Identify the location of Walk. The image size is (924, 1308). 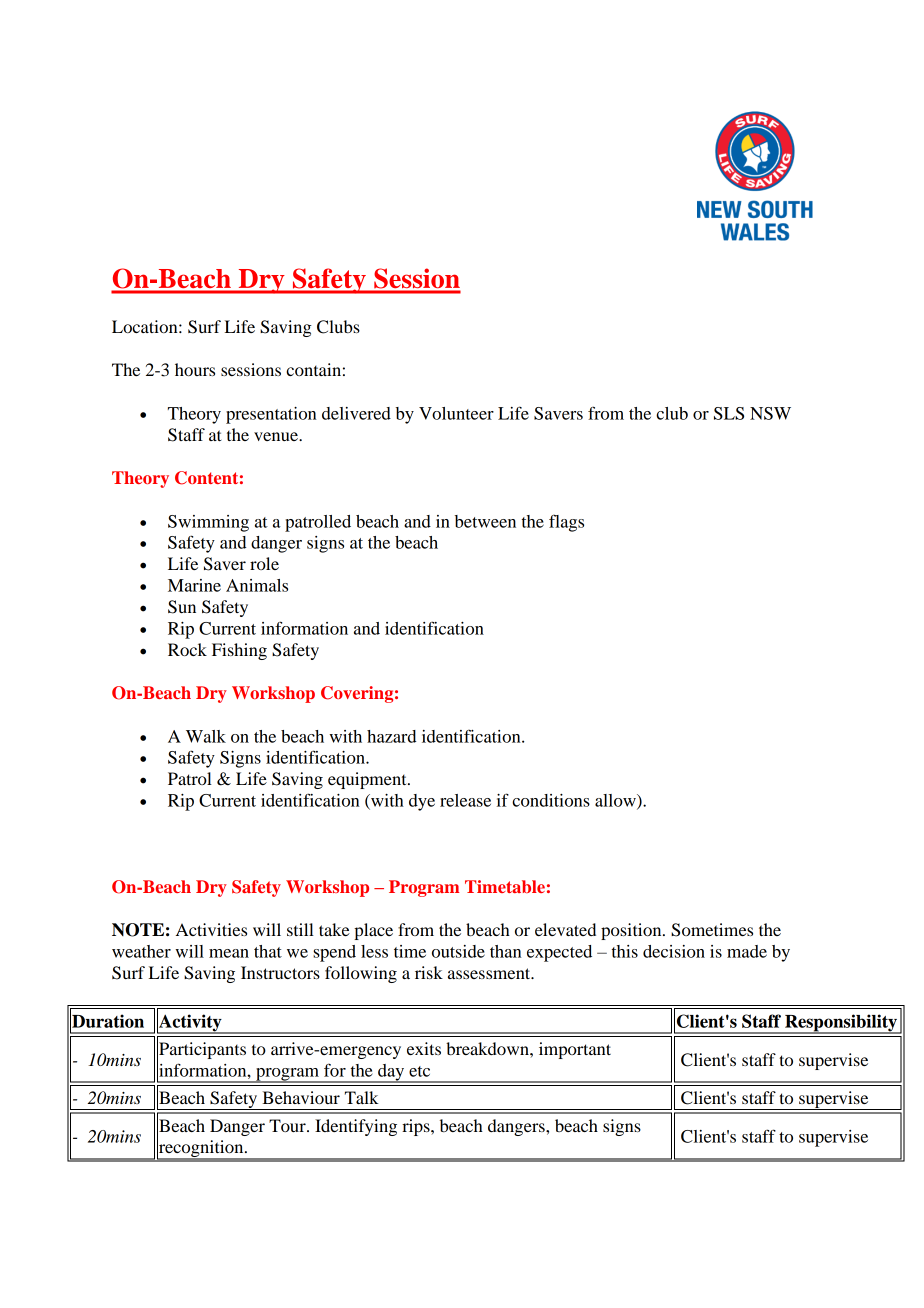
(206, 736).
